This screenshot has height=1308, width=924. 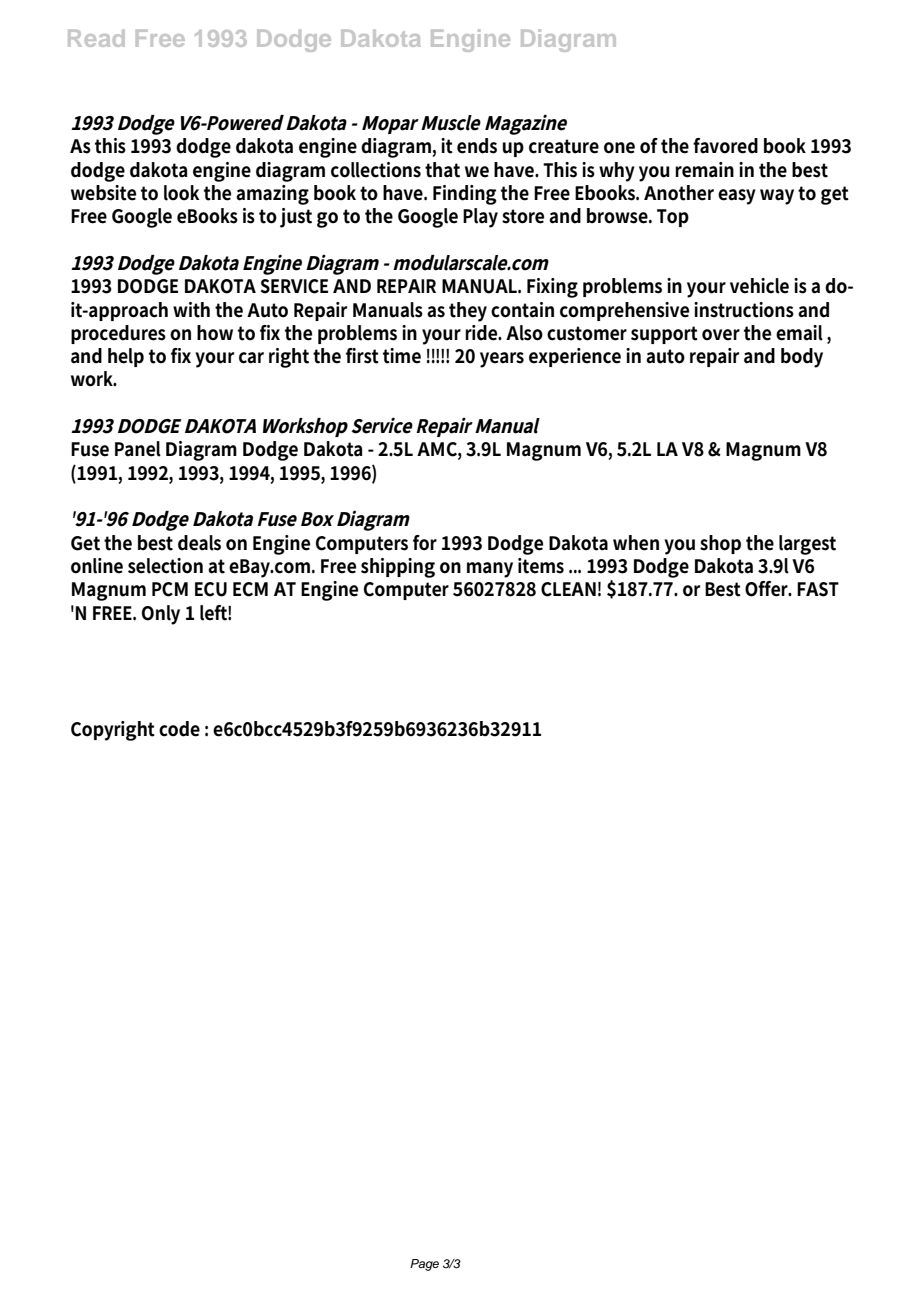 What do you see at coordinates (161, 615) in the screenshot?
I see `Only` at bounding box center [161, 615].
